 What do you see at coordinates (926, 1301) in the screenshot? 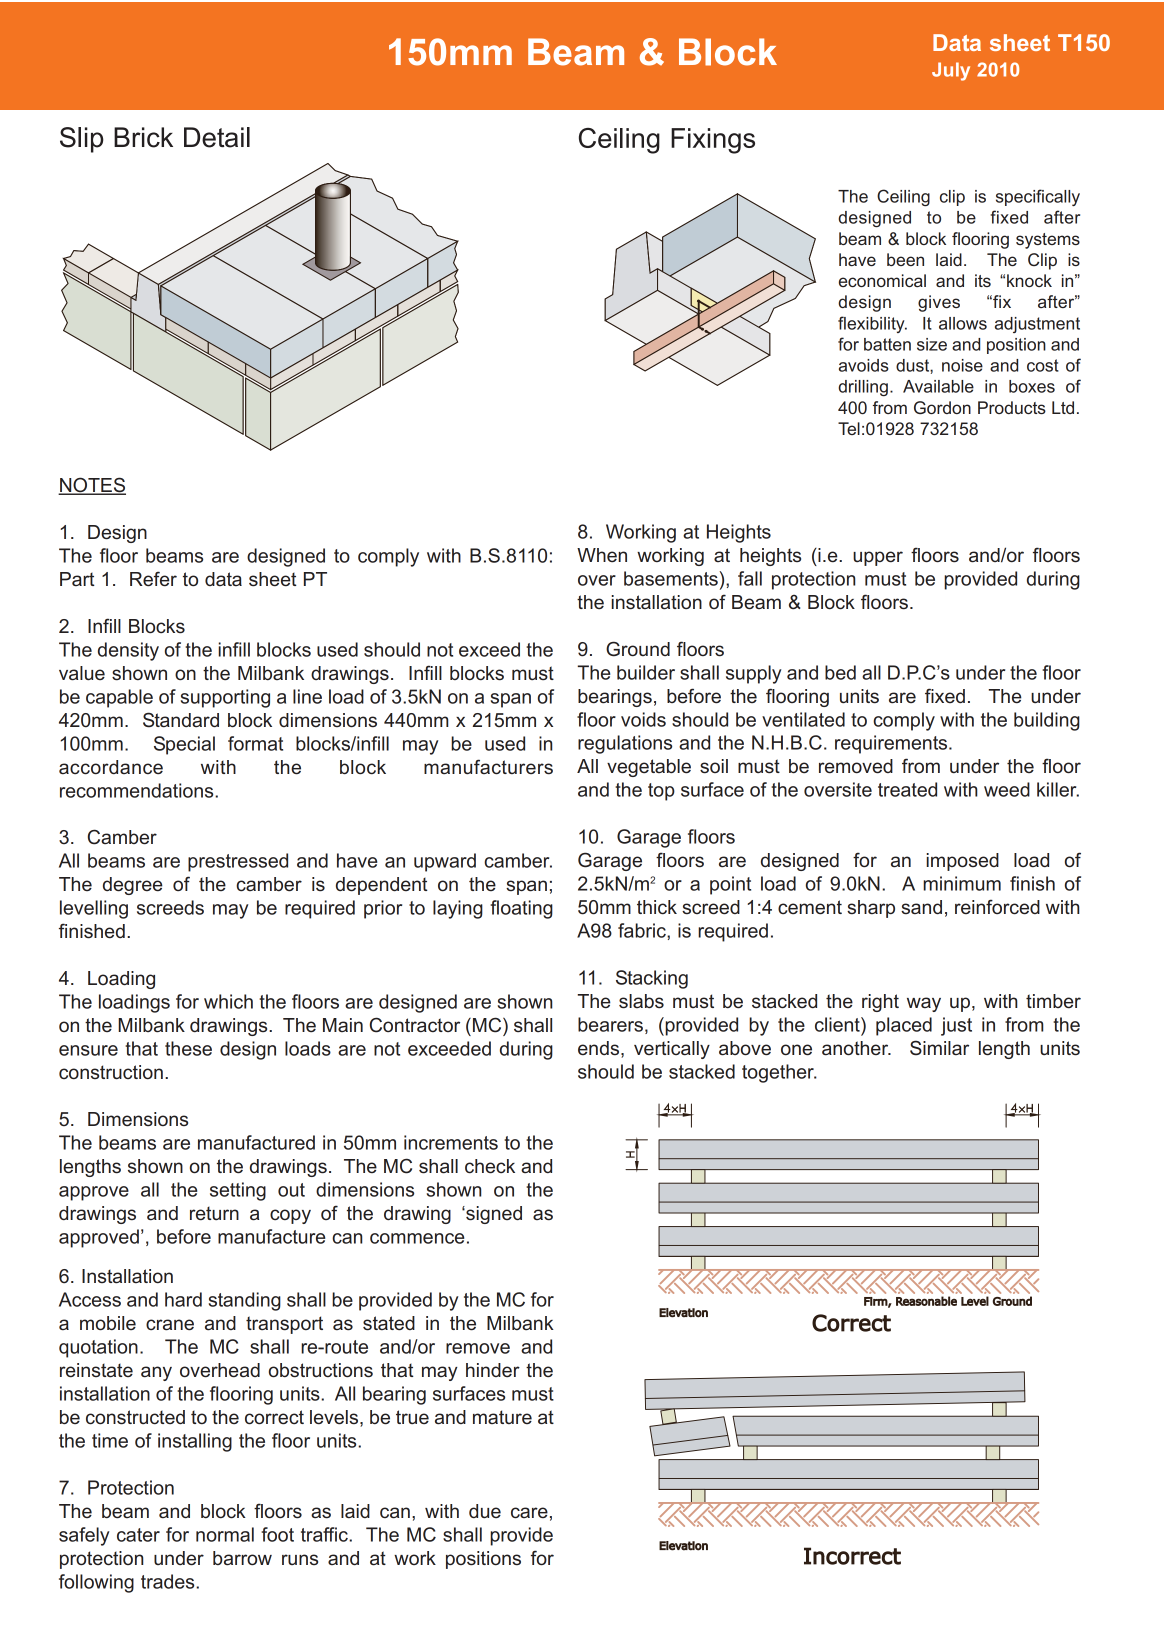
I see `Reasonable` at bounding box center [926, 1301].
